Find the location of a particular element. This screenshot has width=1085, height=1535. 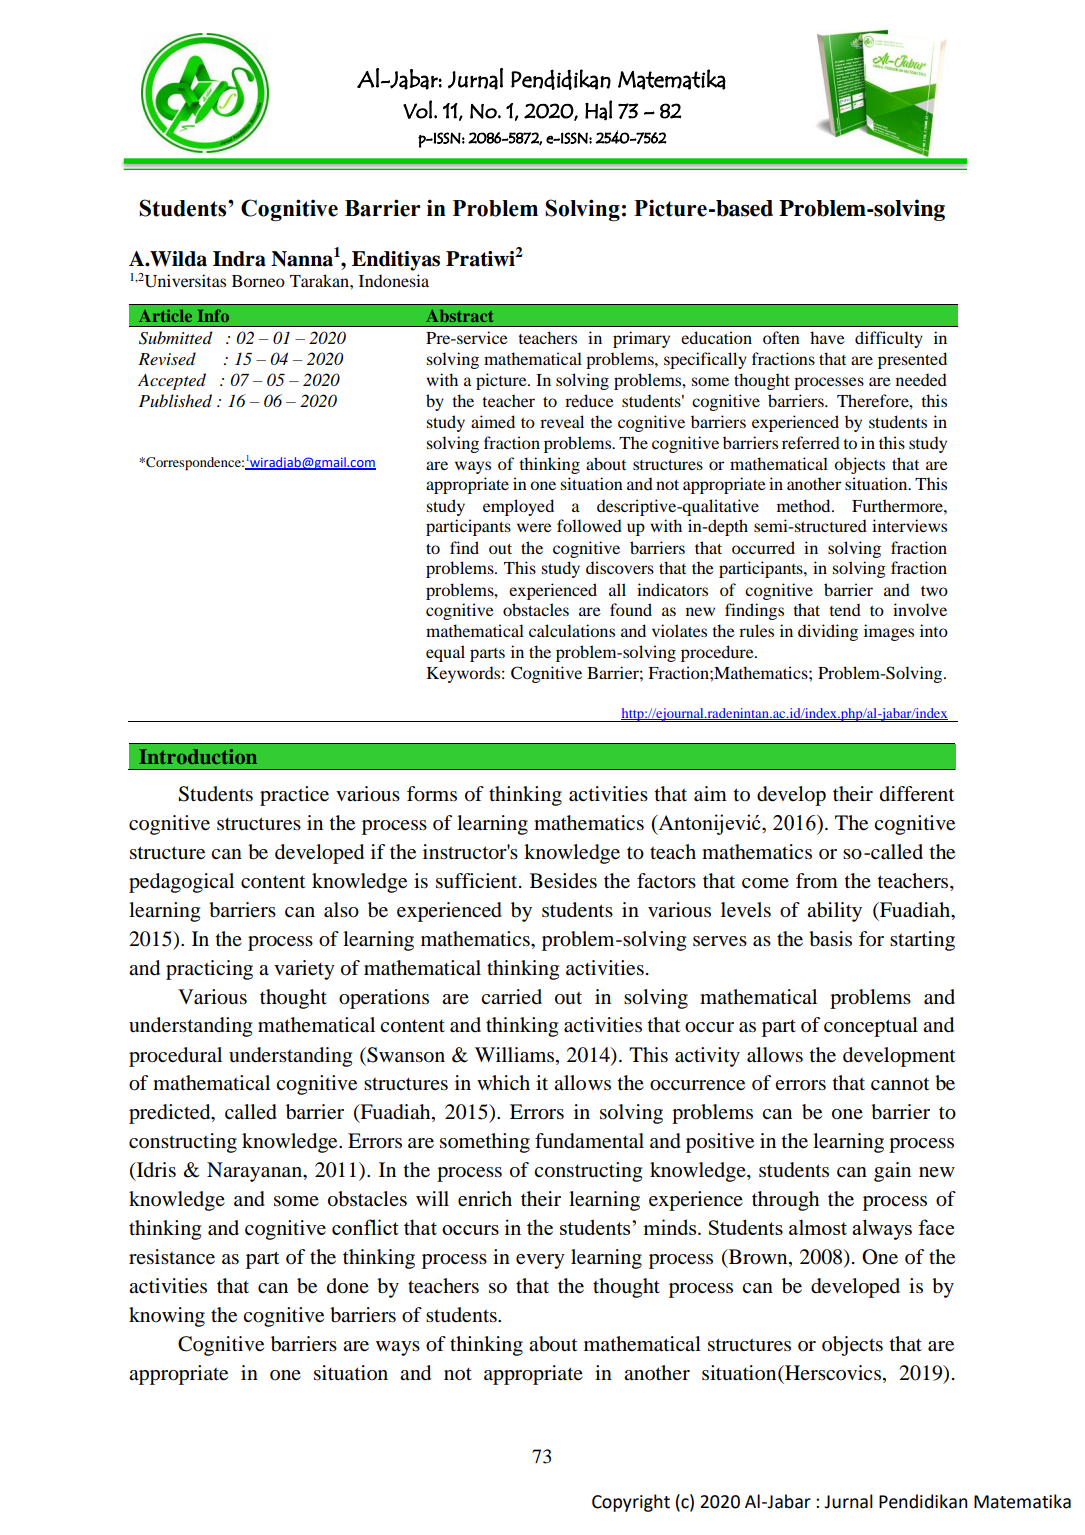

Introduction is located at coordinates (198, 756).
